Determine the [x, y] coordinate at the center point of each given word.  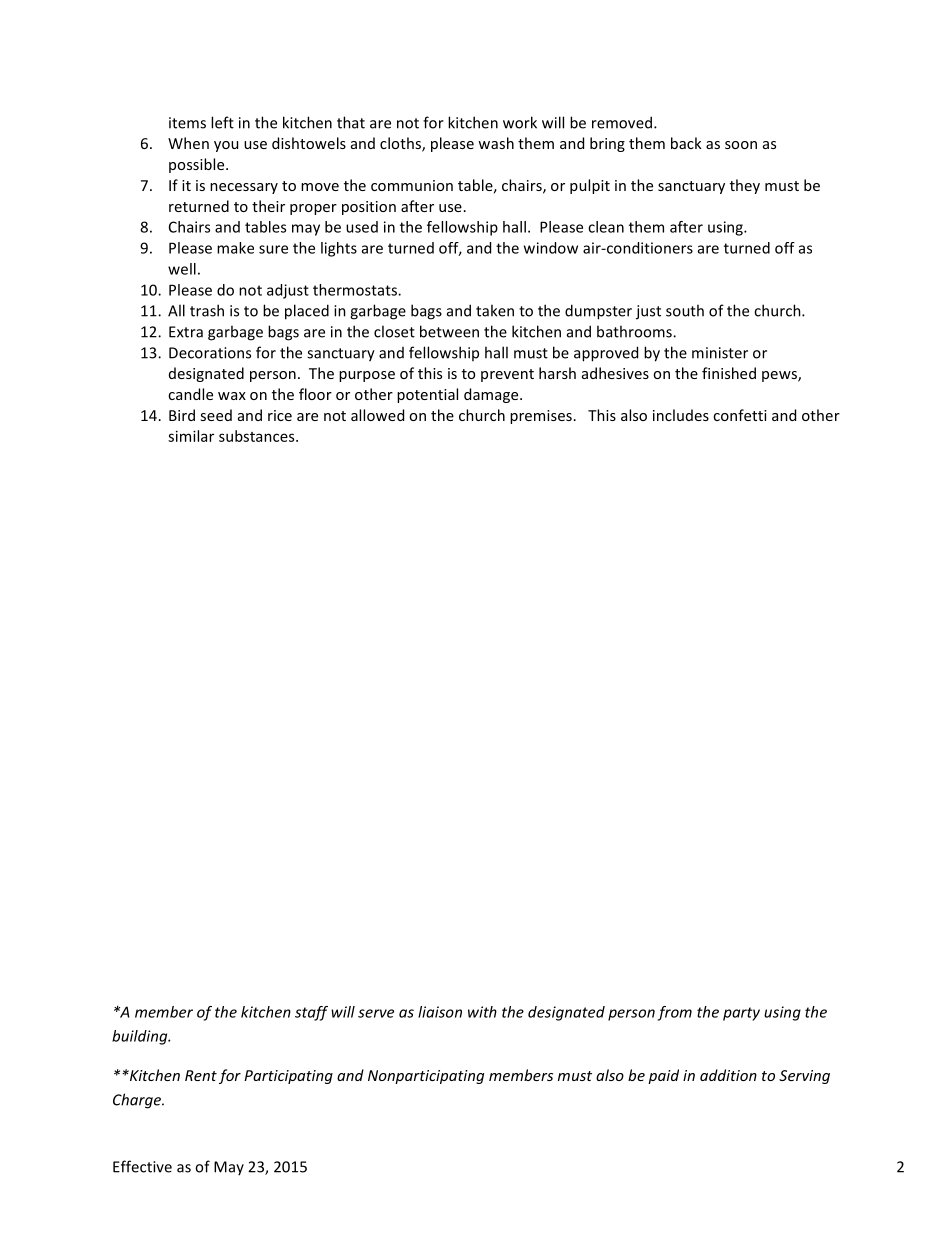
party [741, 1014]
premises [541, 417]
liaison [440, 1012]
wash [496, 143]
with [482, 1012]
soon [741, 145]
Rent [201, 1075]
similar [191, 436]
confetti [740, 415]
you [226, 146]
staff [311, 1013]
